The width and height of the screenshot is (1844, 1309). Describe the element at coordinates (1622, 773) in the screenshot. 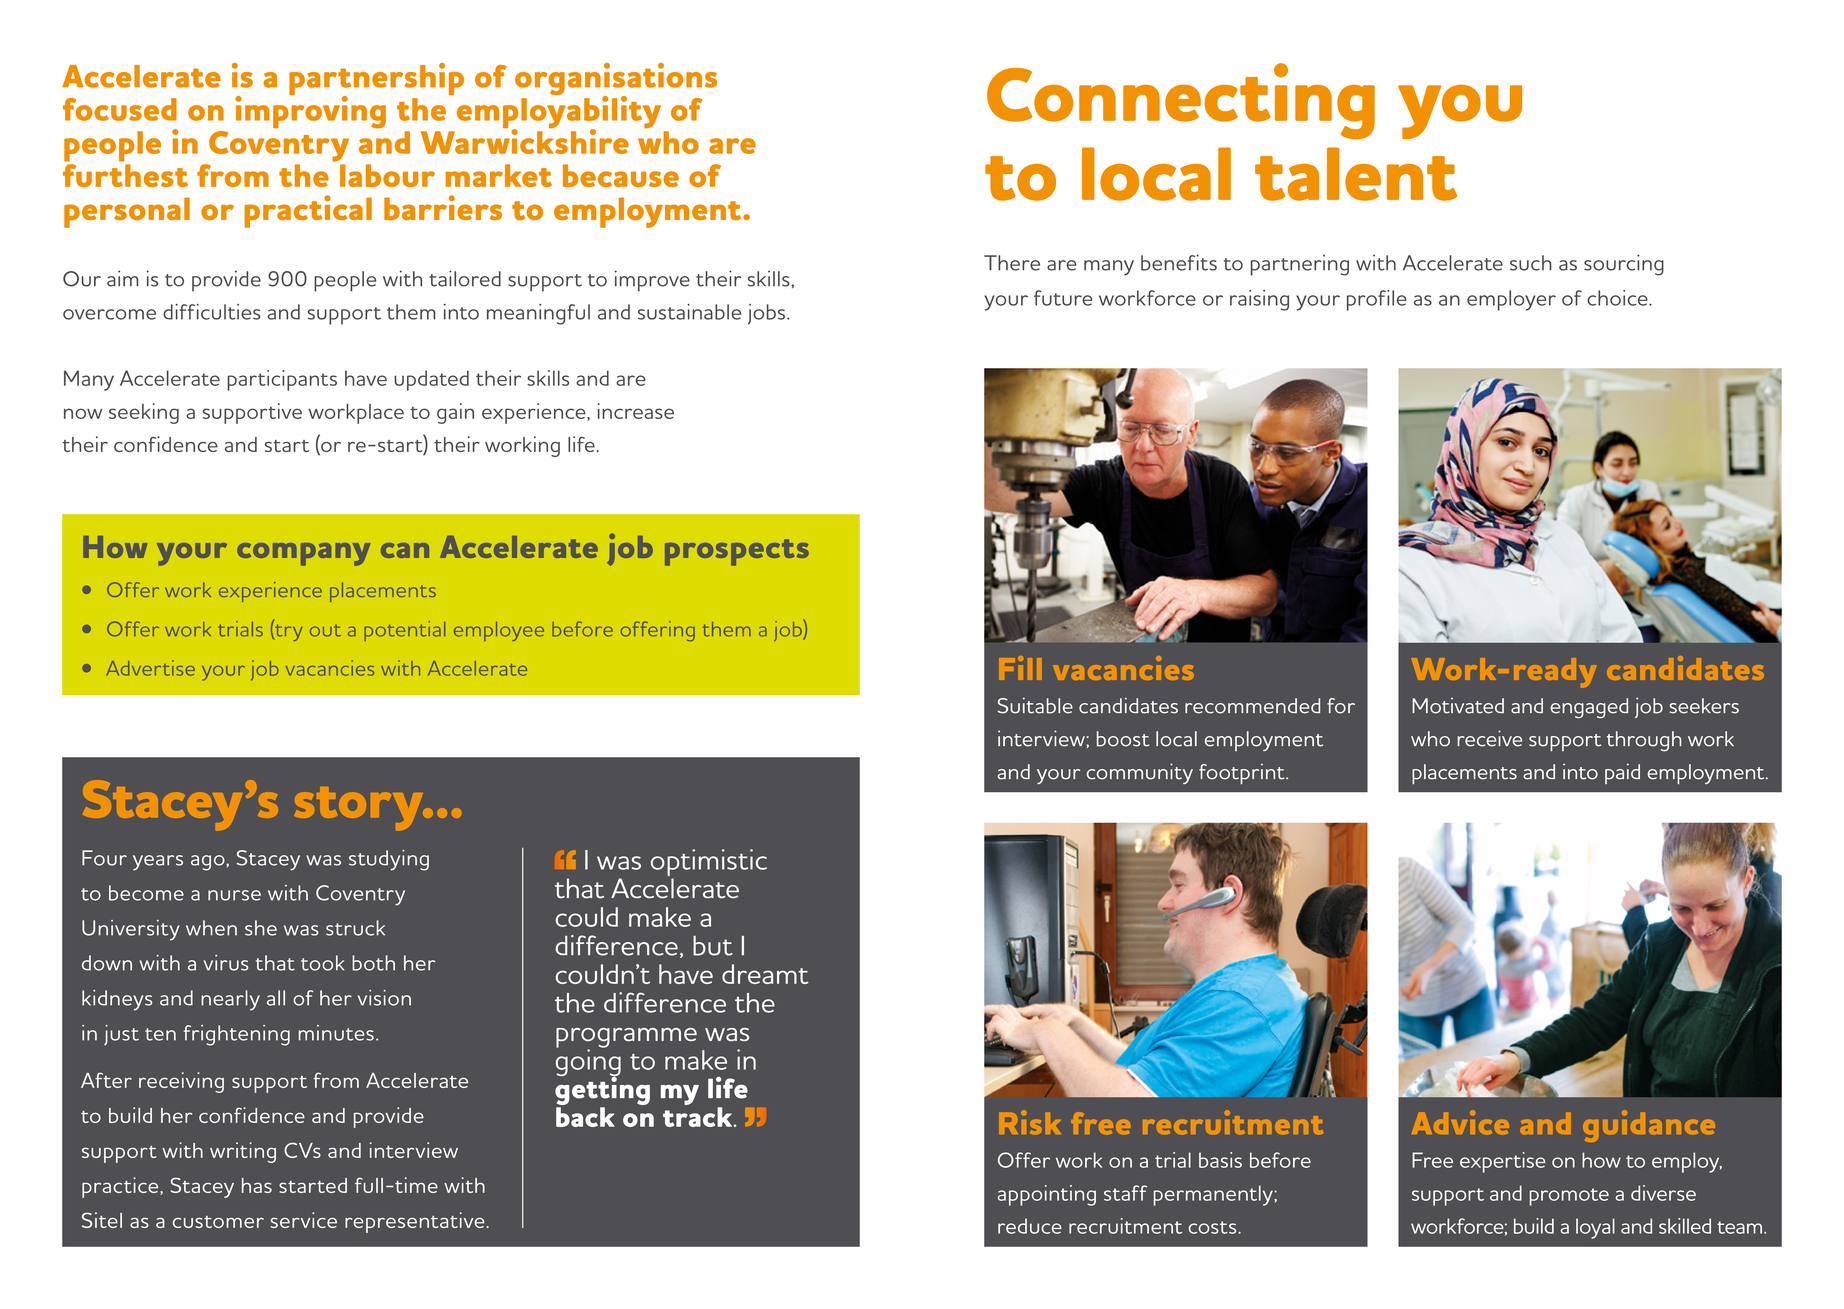

I see `paid` at that location.
